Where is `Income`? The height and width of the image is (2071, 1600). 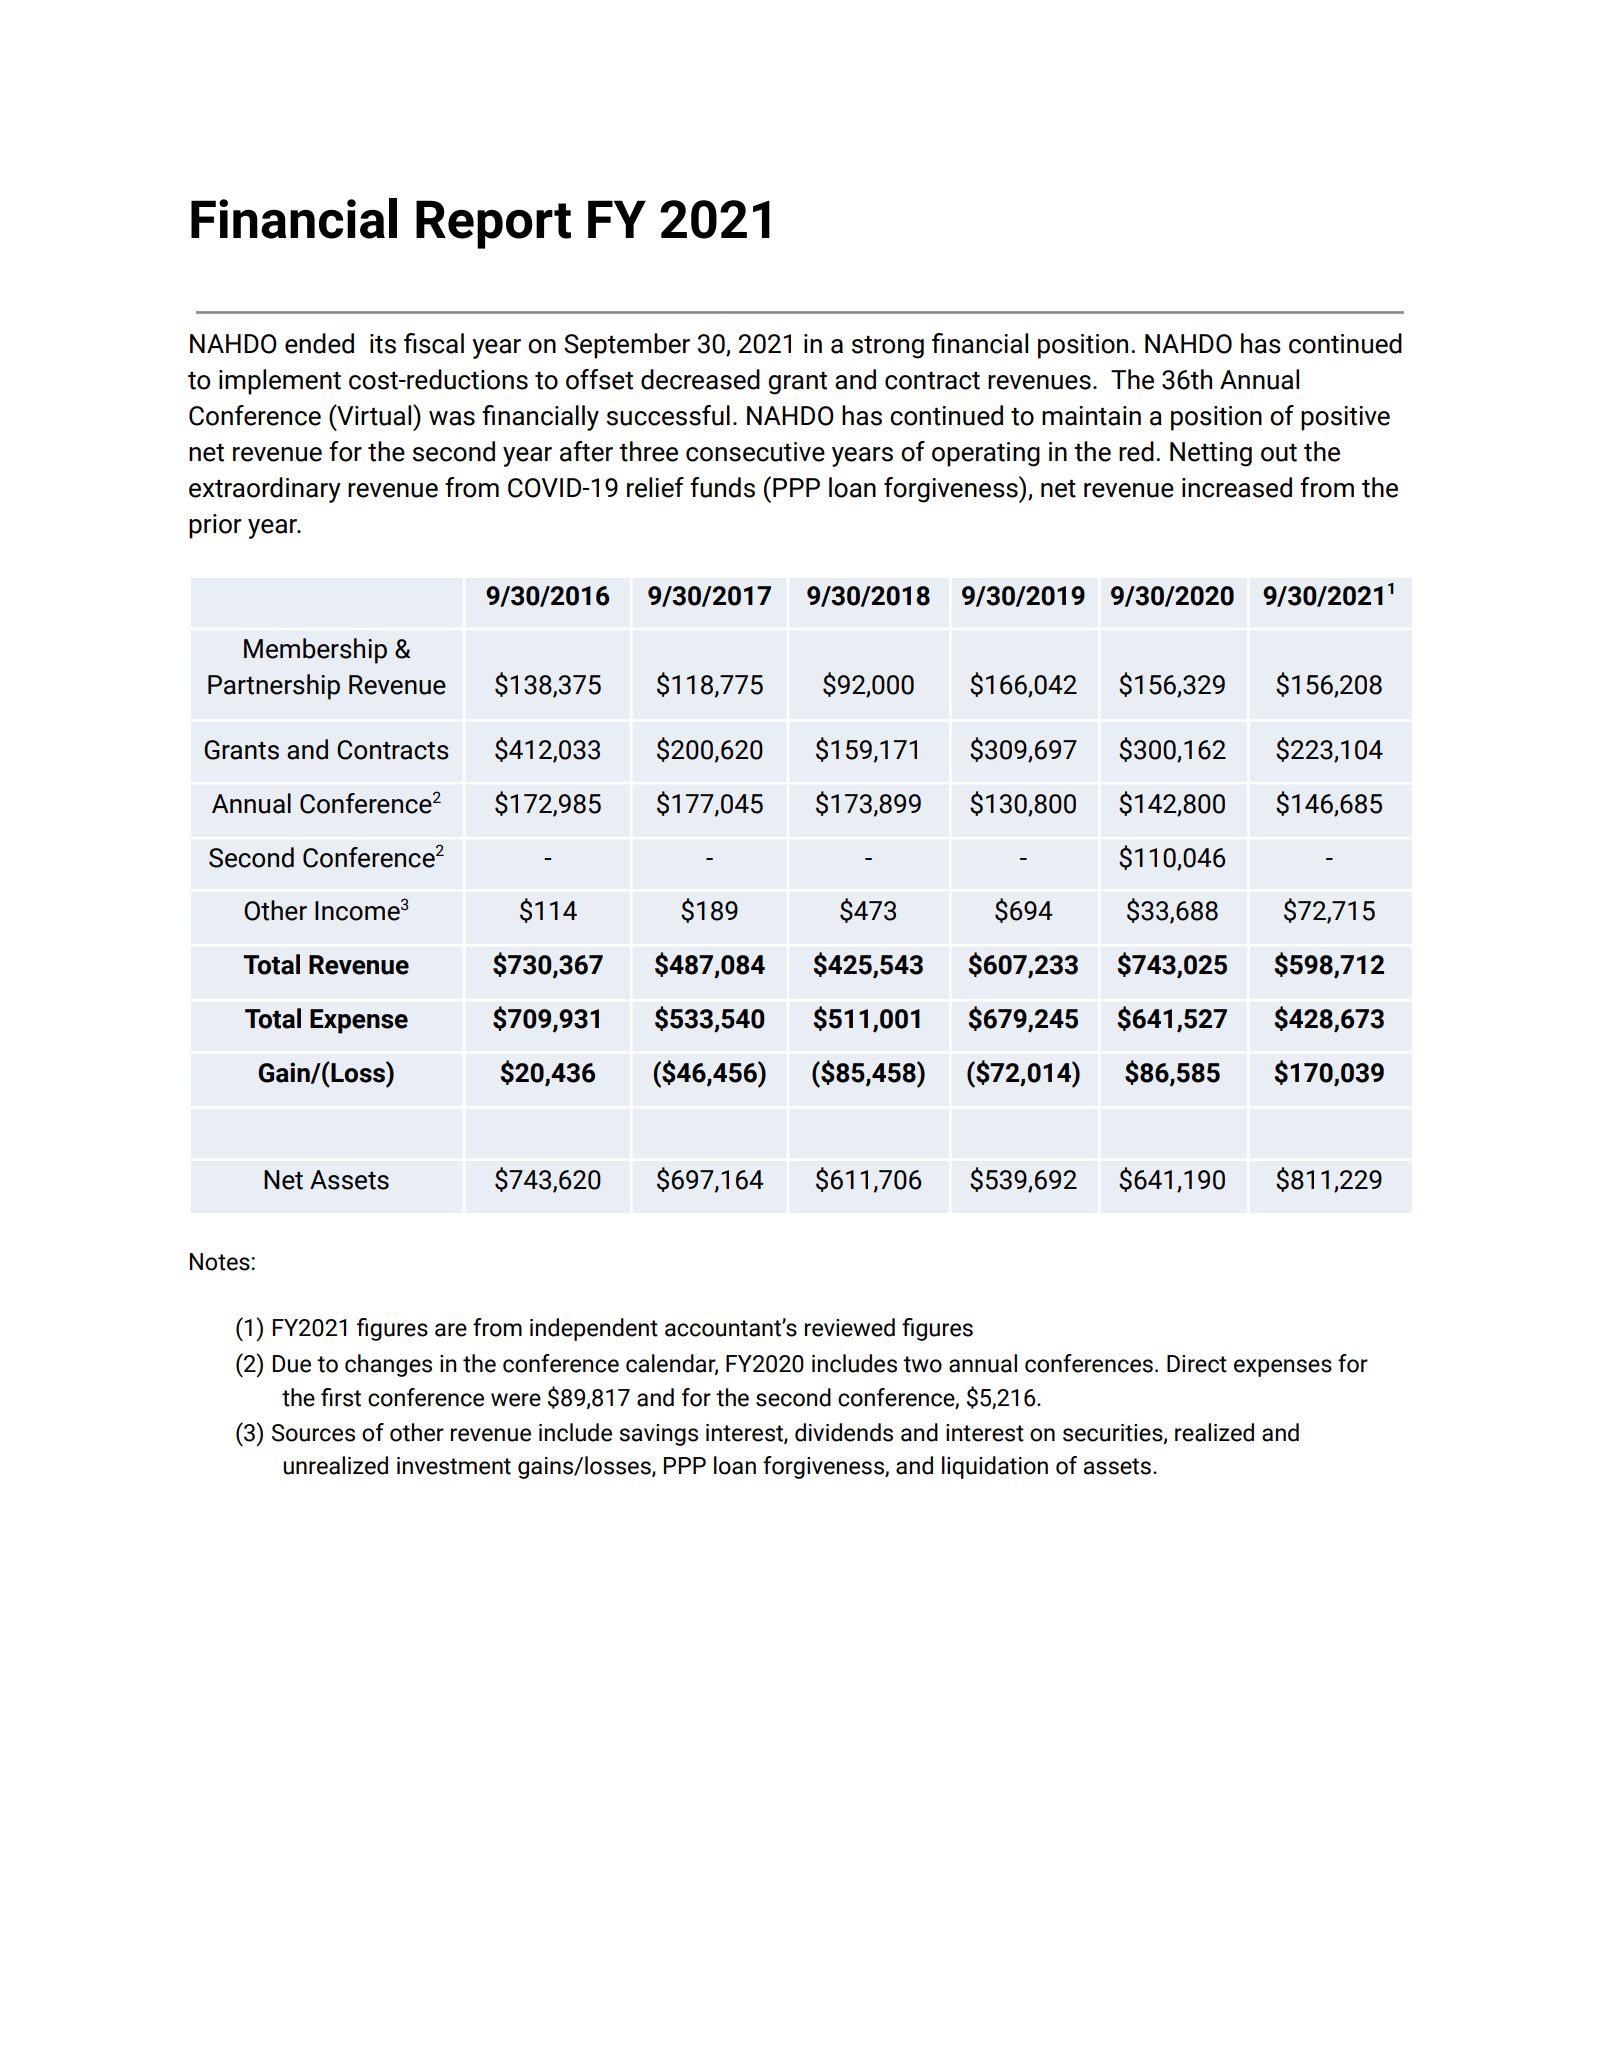 Income is located at coordinates (357, 911).
